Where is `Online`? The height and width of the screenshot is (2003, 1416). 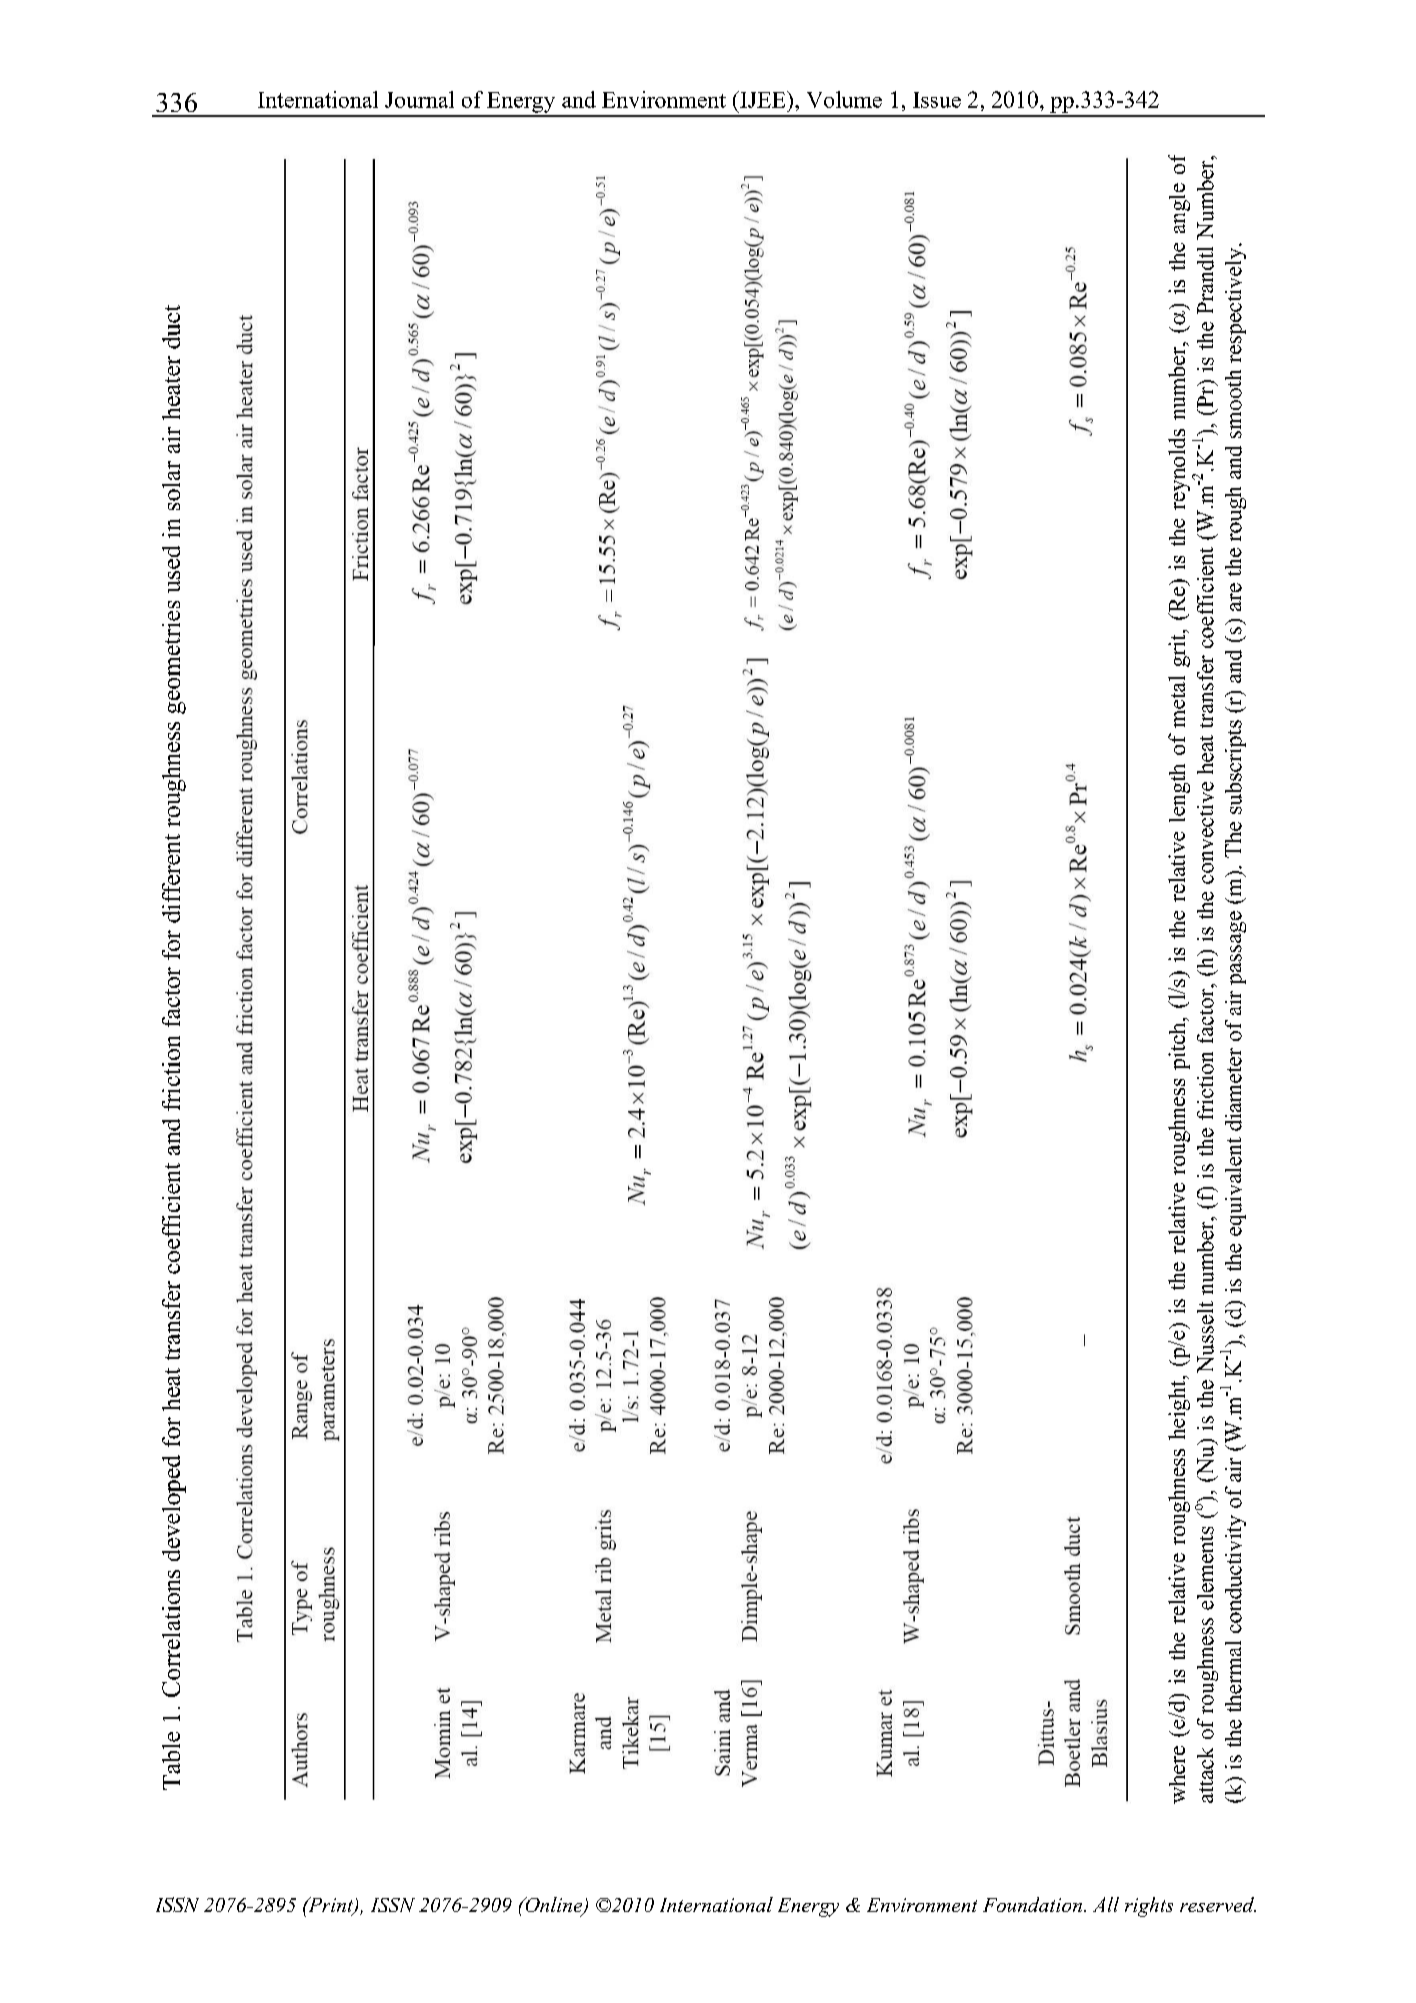
Online is located at coordinates (554, 1906).
